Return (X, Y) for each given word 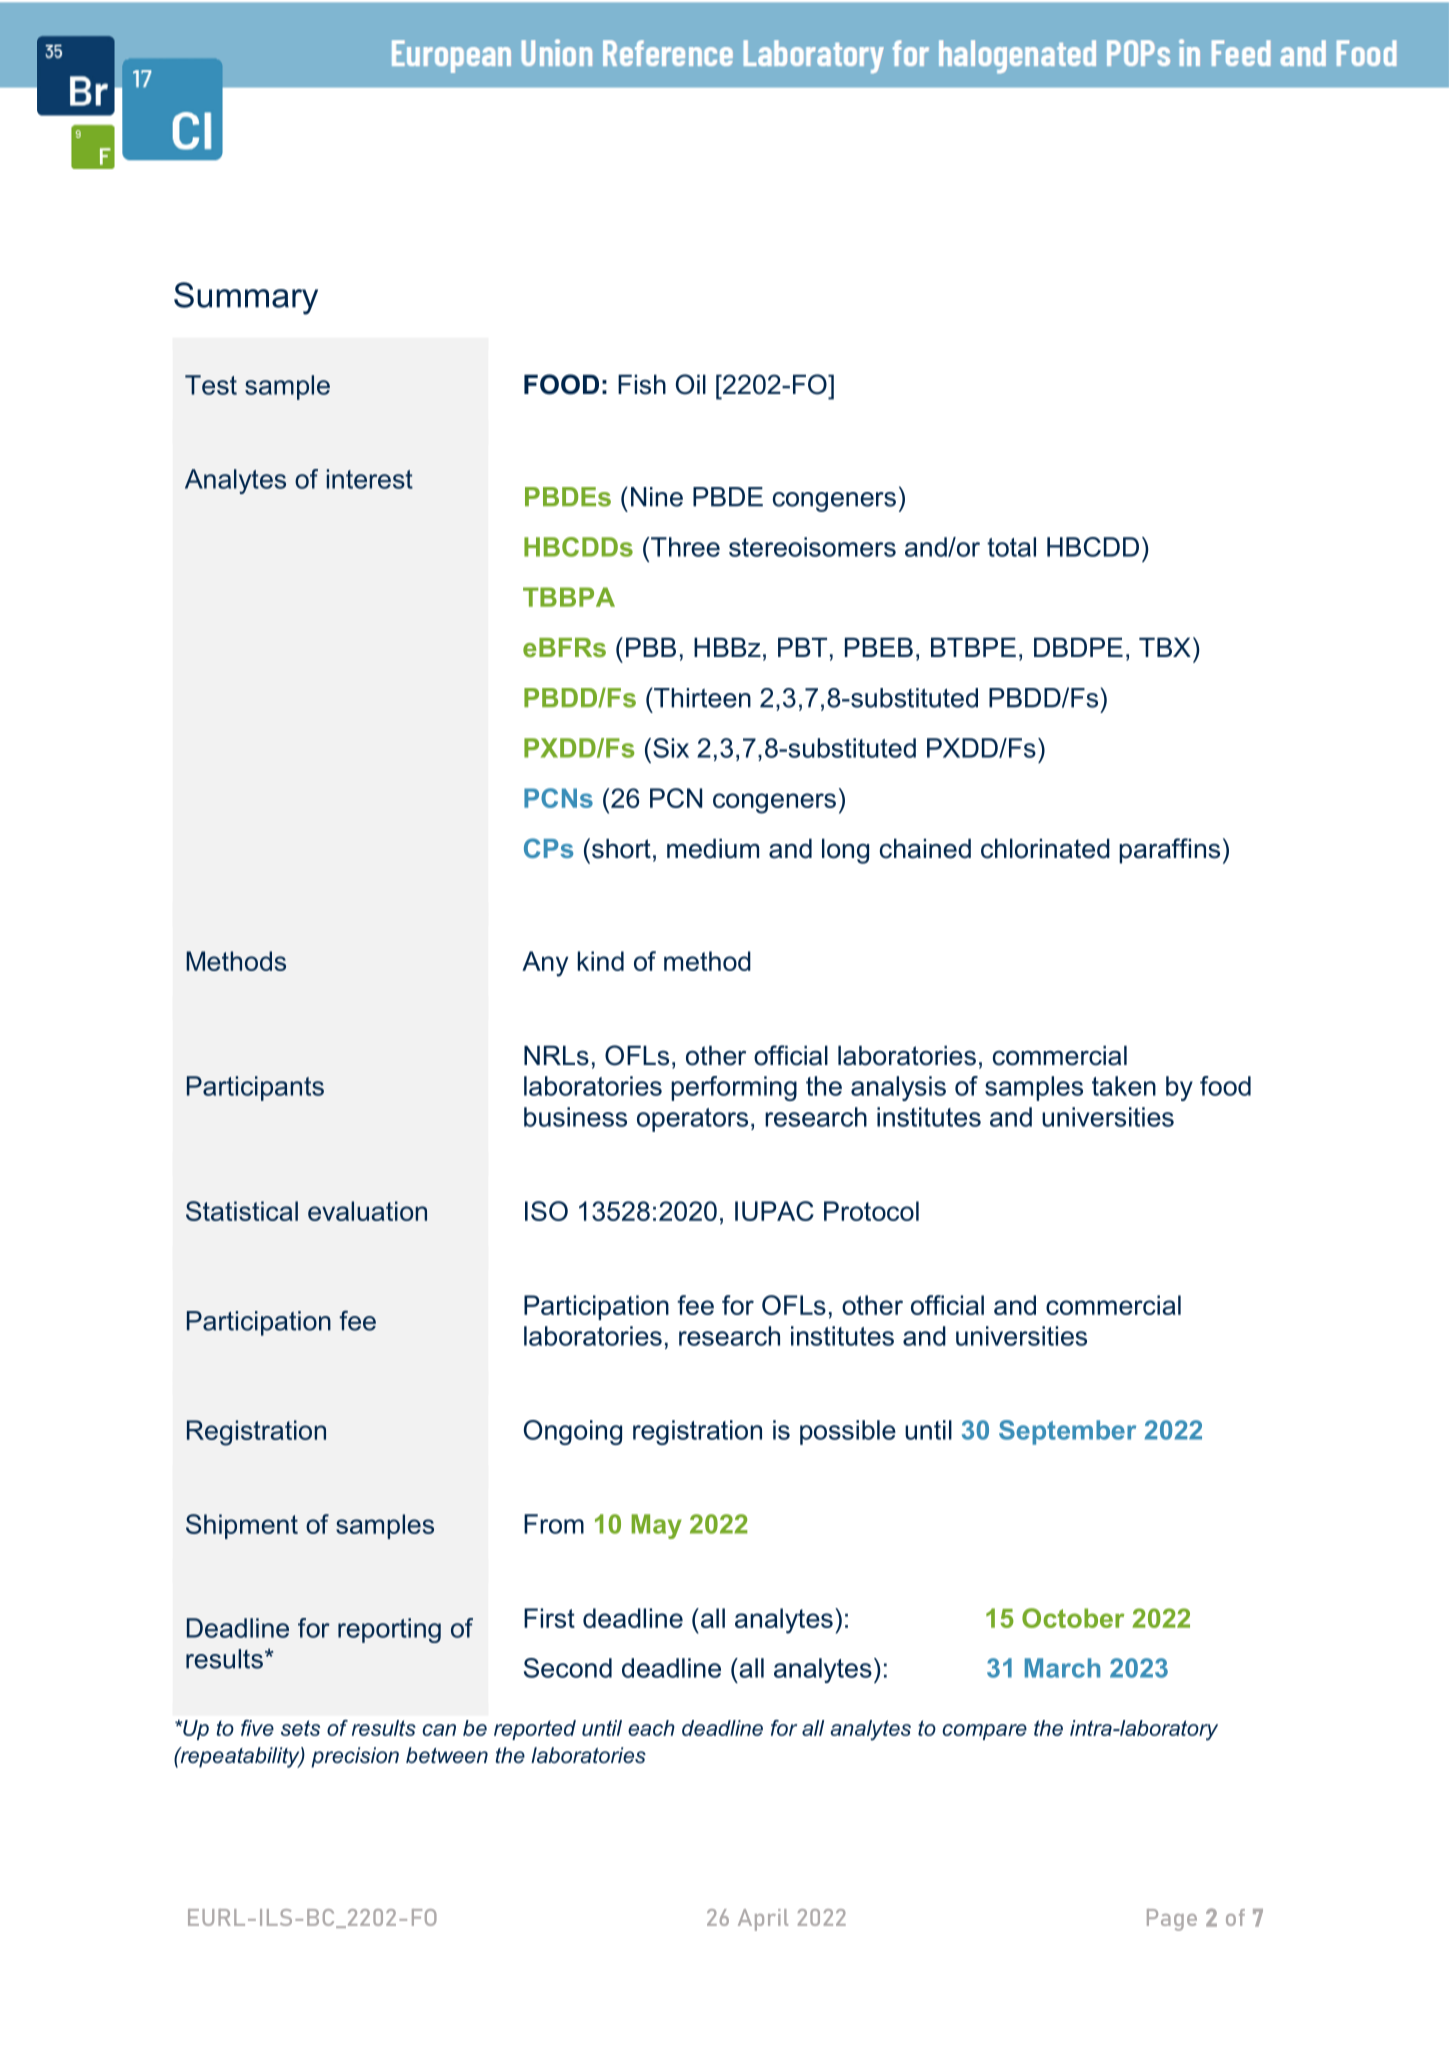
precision (355, 1757)
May (656, 1526)
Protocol (871, 1211)
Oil (691, 384)
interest (370, 479)
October (1073, 1618)
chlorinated (1045, 848)
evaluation (367, 1211)
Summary (246, 298)
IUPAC (774, 1211)
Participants (255, 1088)
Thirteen (701, 698)
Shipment (242, 1526)
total (1011, 547)
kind (601, 961)
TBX (1165, 647)
